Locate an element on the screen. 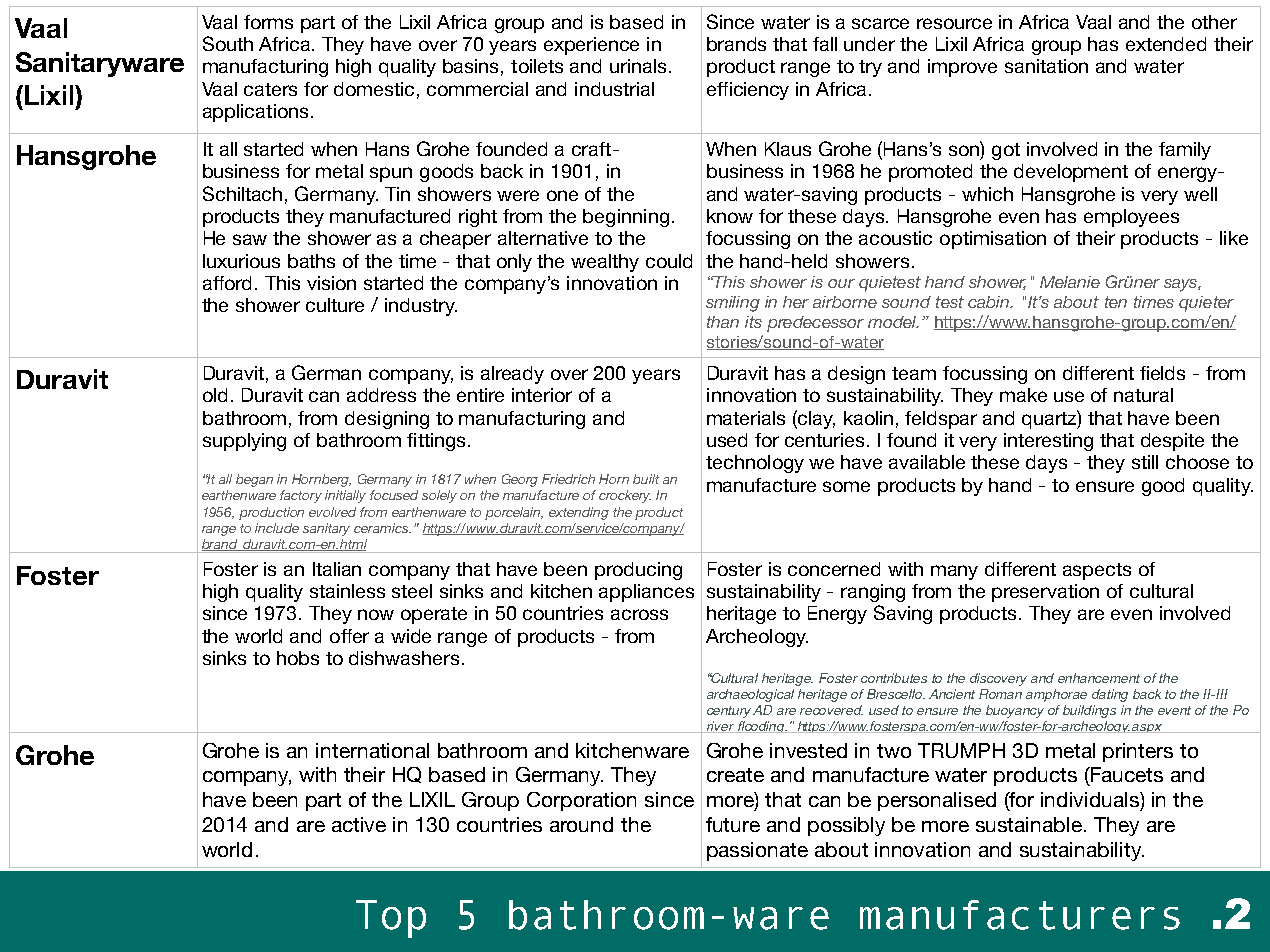 This screenshot has height=952, width=1270. passionate is located at coordinates (757, 851).
